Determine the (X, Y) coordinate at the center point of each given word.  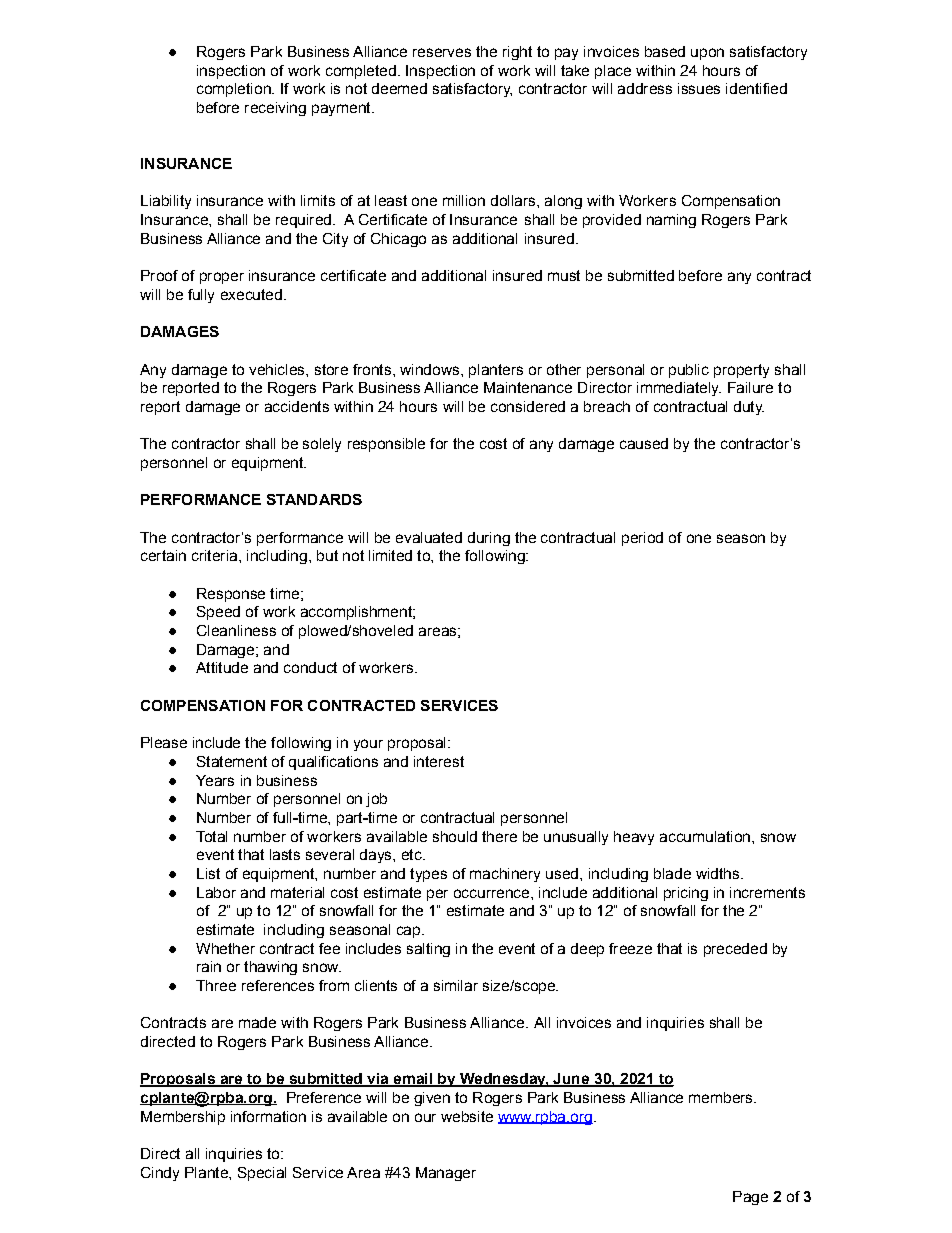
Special (262, 1174)
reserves (442, 52)
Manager (446, 1174)
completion (235, 90)
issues (699, 88)
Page (750, 1198)
